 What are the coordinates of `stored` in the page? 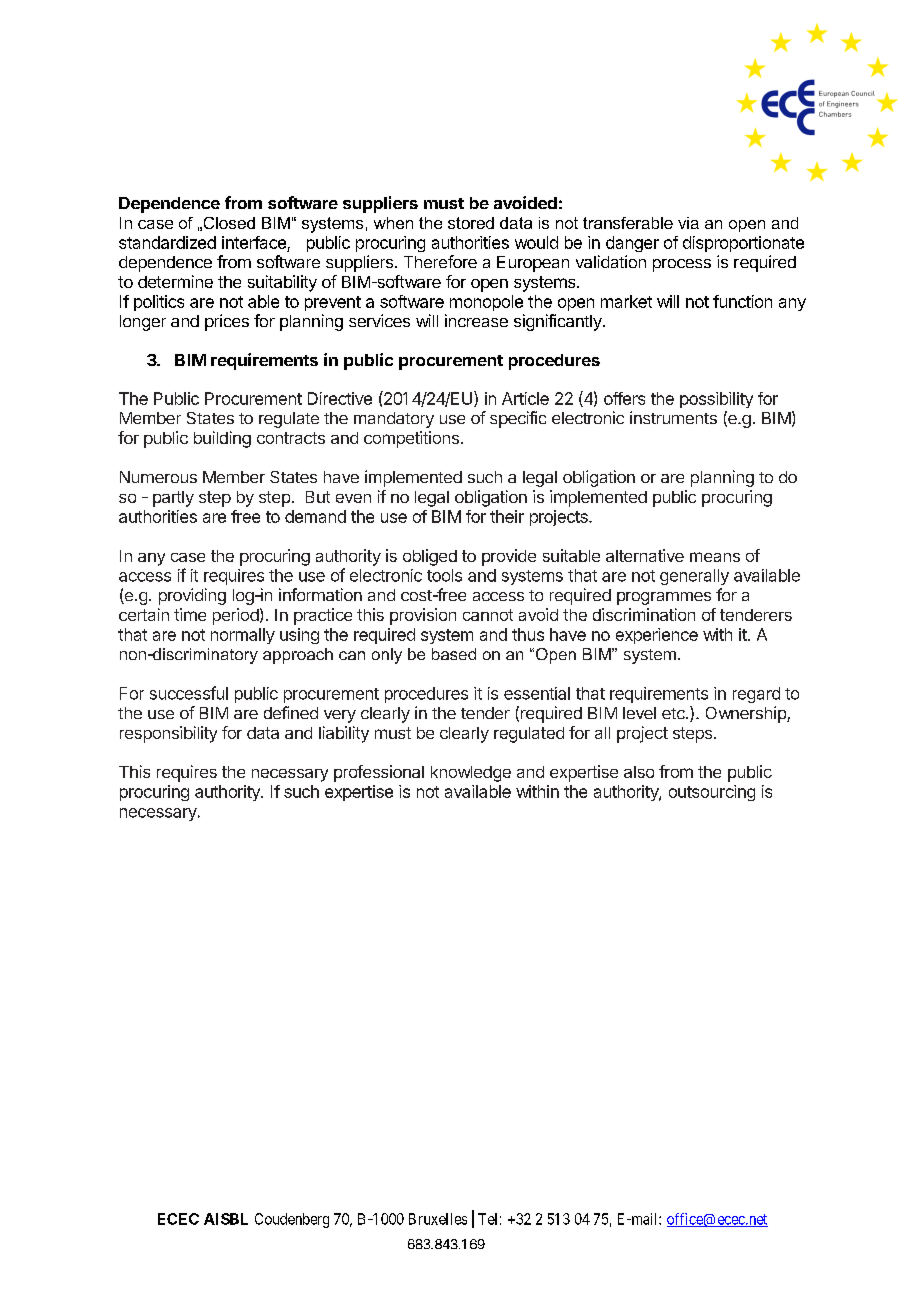 It's located at (471, 223).
